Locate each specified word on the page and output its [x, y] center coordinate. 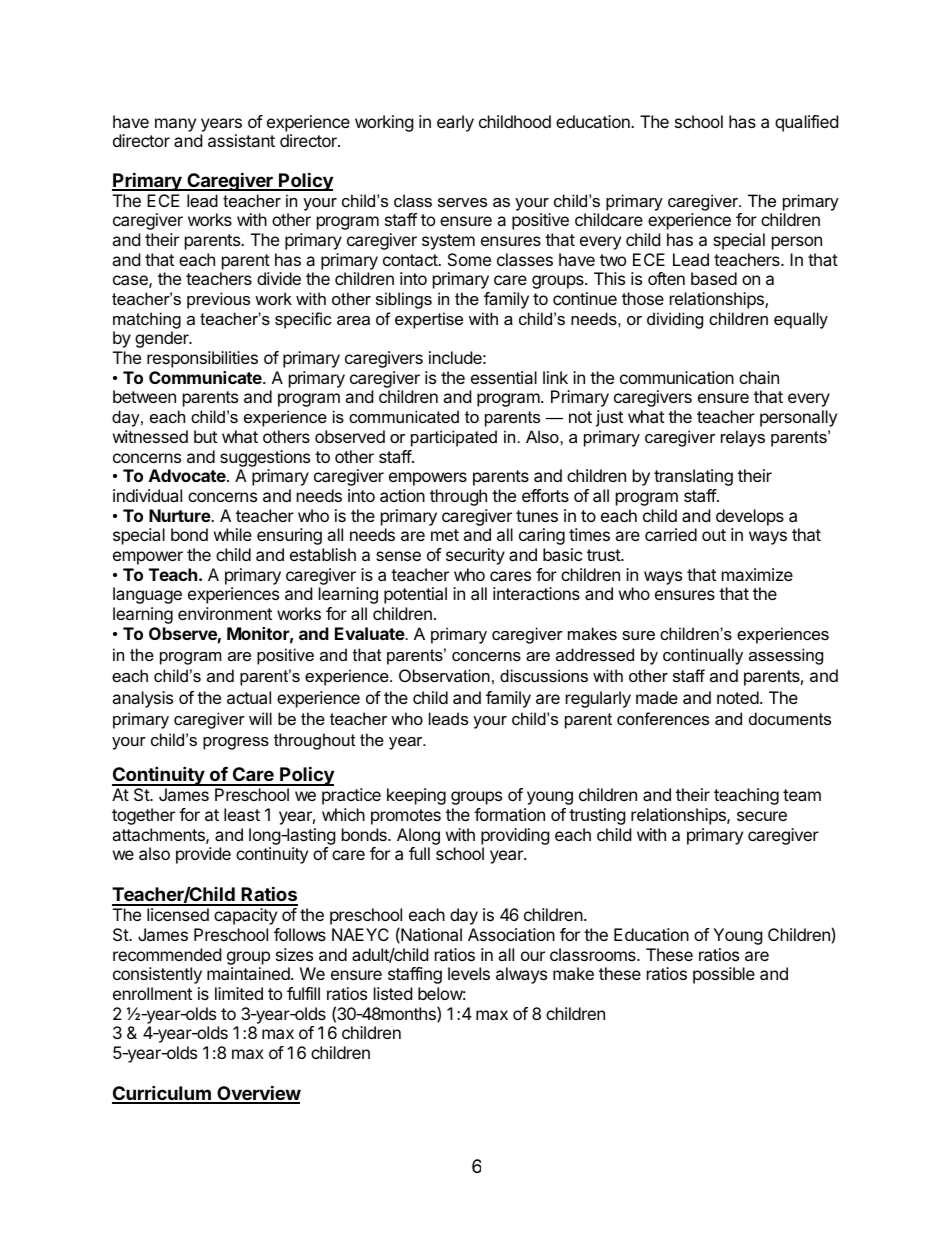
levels [469, 973]
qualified [806, 123]
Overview [258, 1094]
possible [724, 975]
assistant [241, 140]
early [455, 123]
